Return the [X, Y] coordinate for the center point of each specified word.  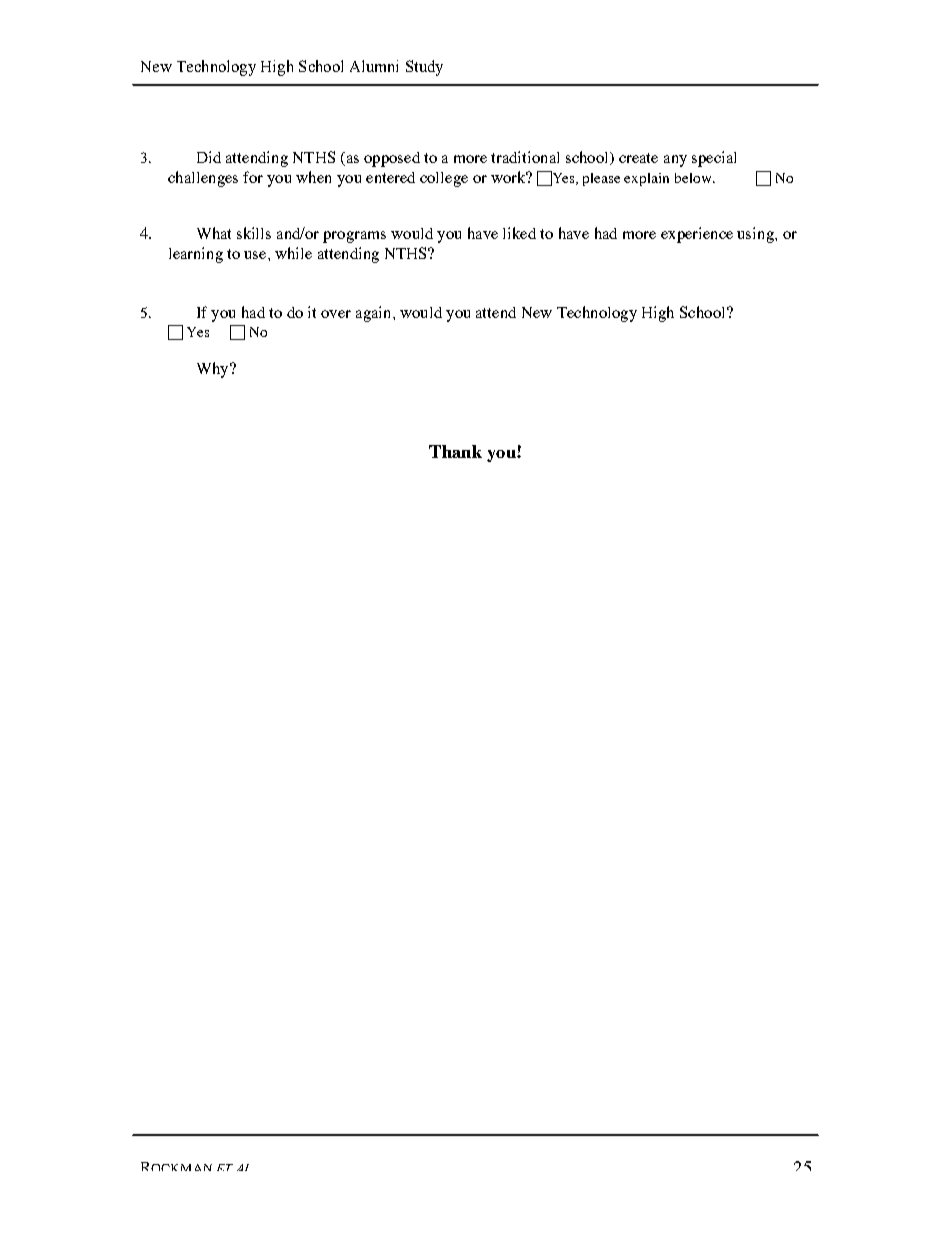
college [444, 179]
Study [424, 68]
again [375, 314]
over [336, 314]
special [714, 159]
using [756, 235]
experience [697, 235]
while [293, 253]
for [253, 177]
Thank [455, 451]
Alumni [374, 66]
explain [646, 179]
